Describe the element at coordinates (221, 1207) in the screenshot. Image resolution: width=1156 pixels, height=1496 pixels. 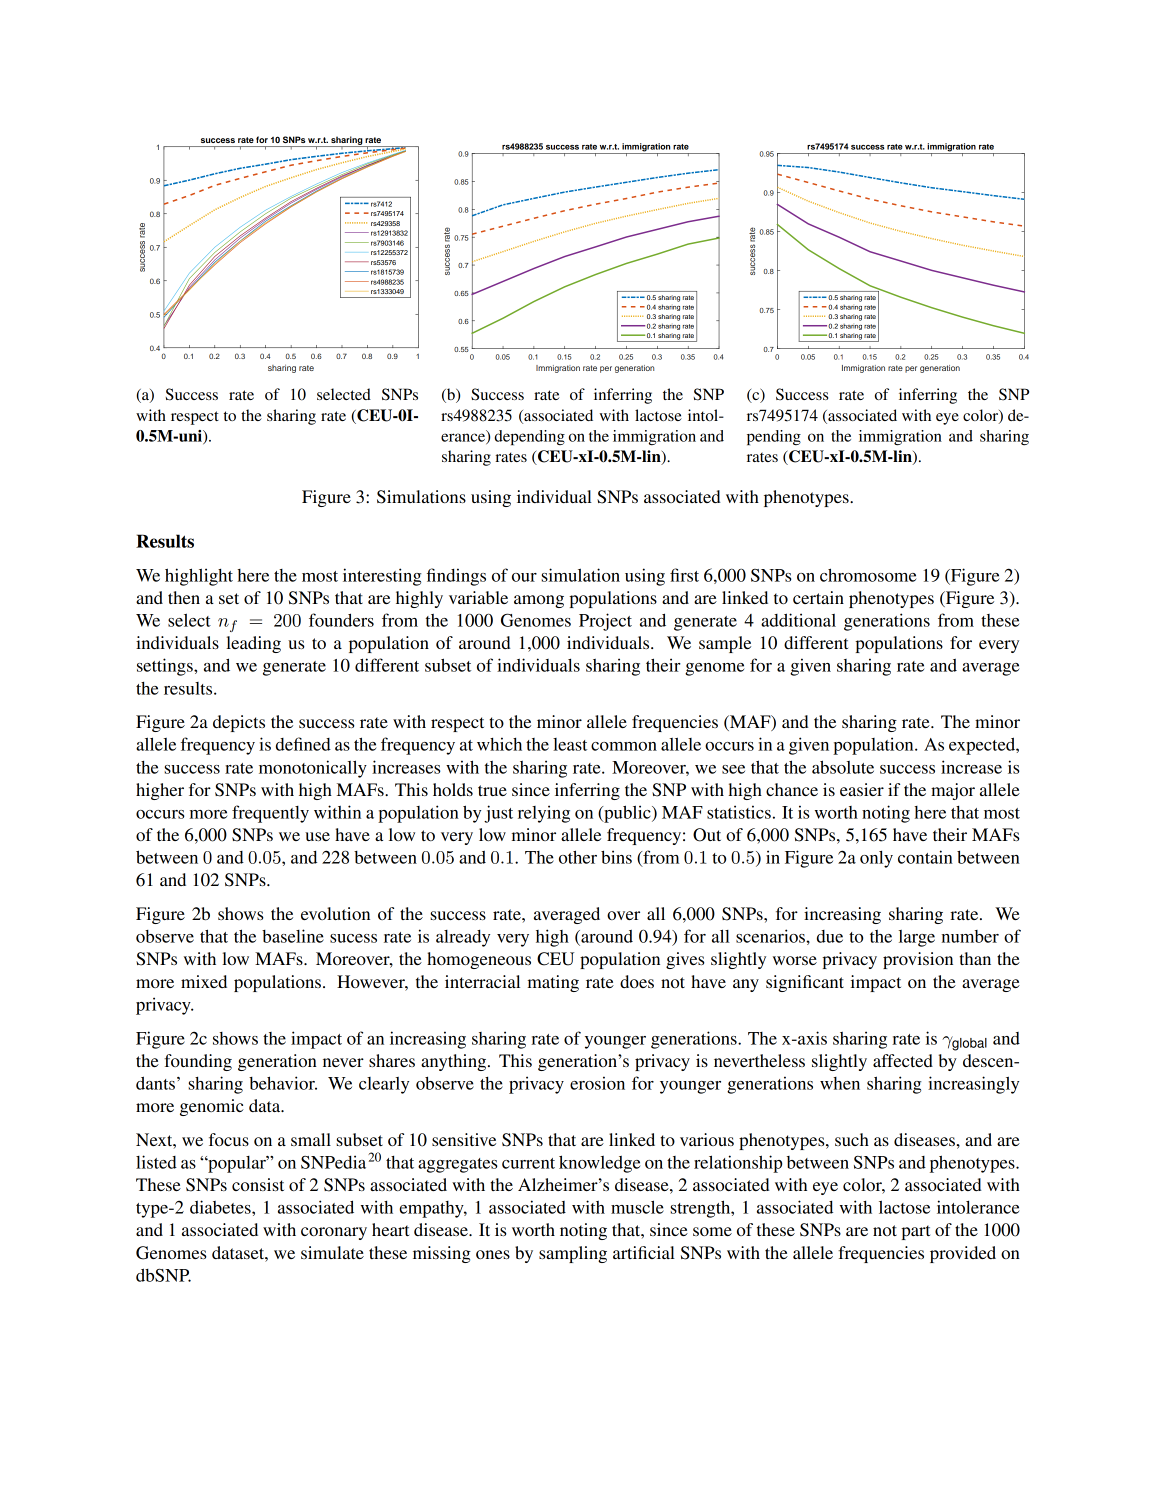
I see `diabetes` at that location.
